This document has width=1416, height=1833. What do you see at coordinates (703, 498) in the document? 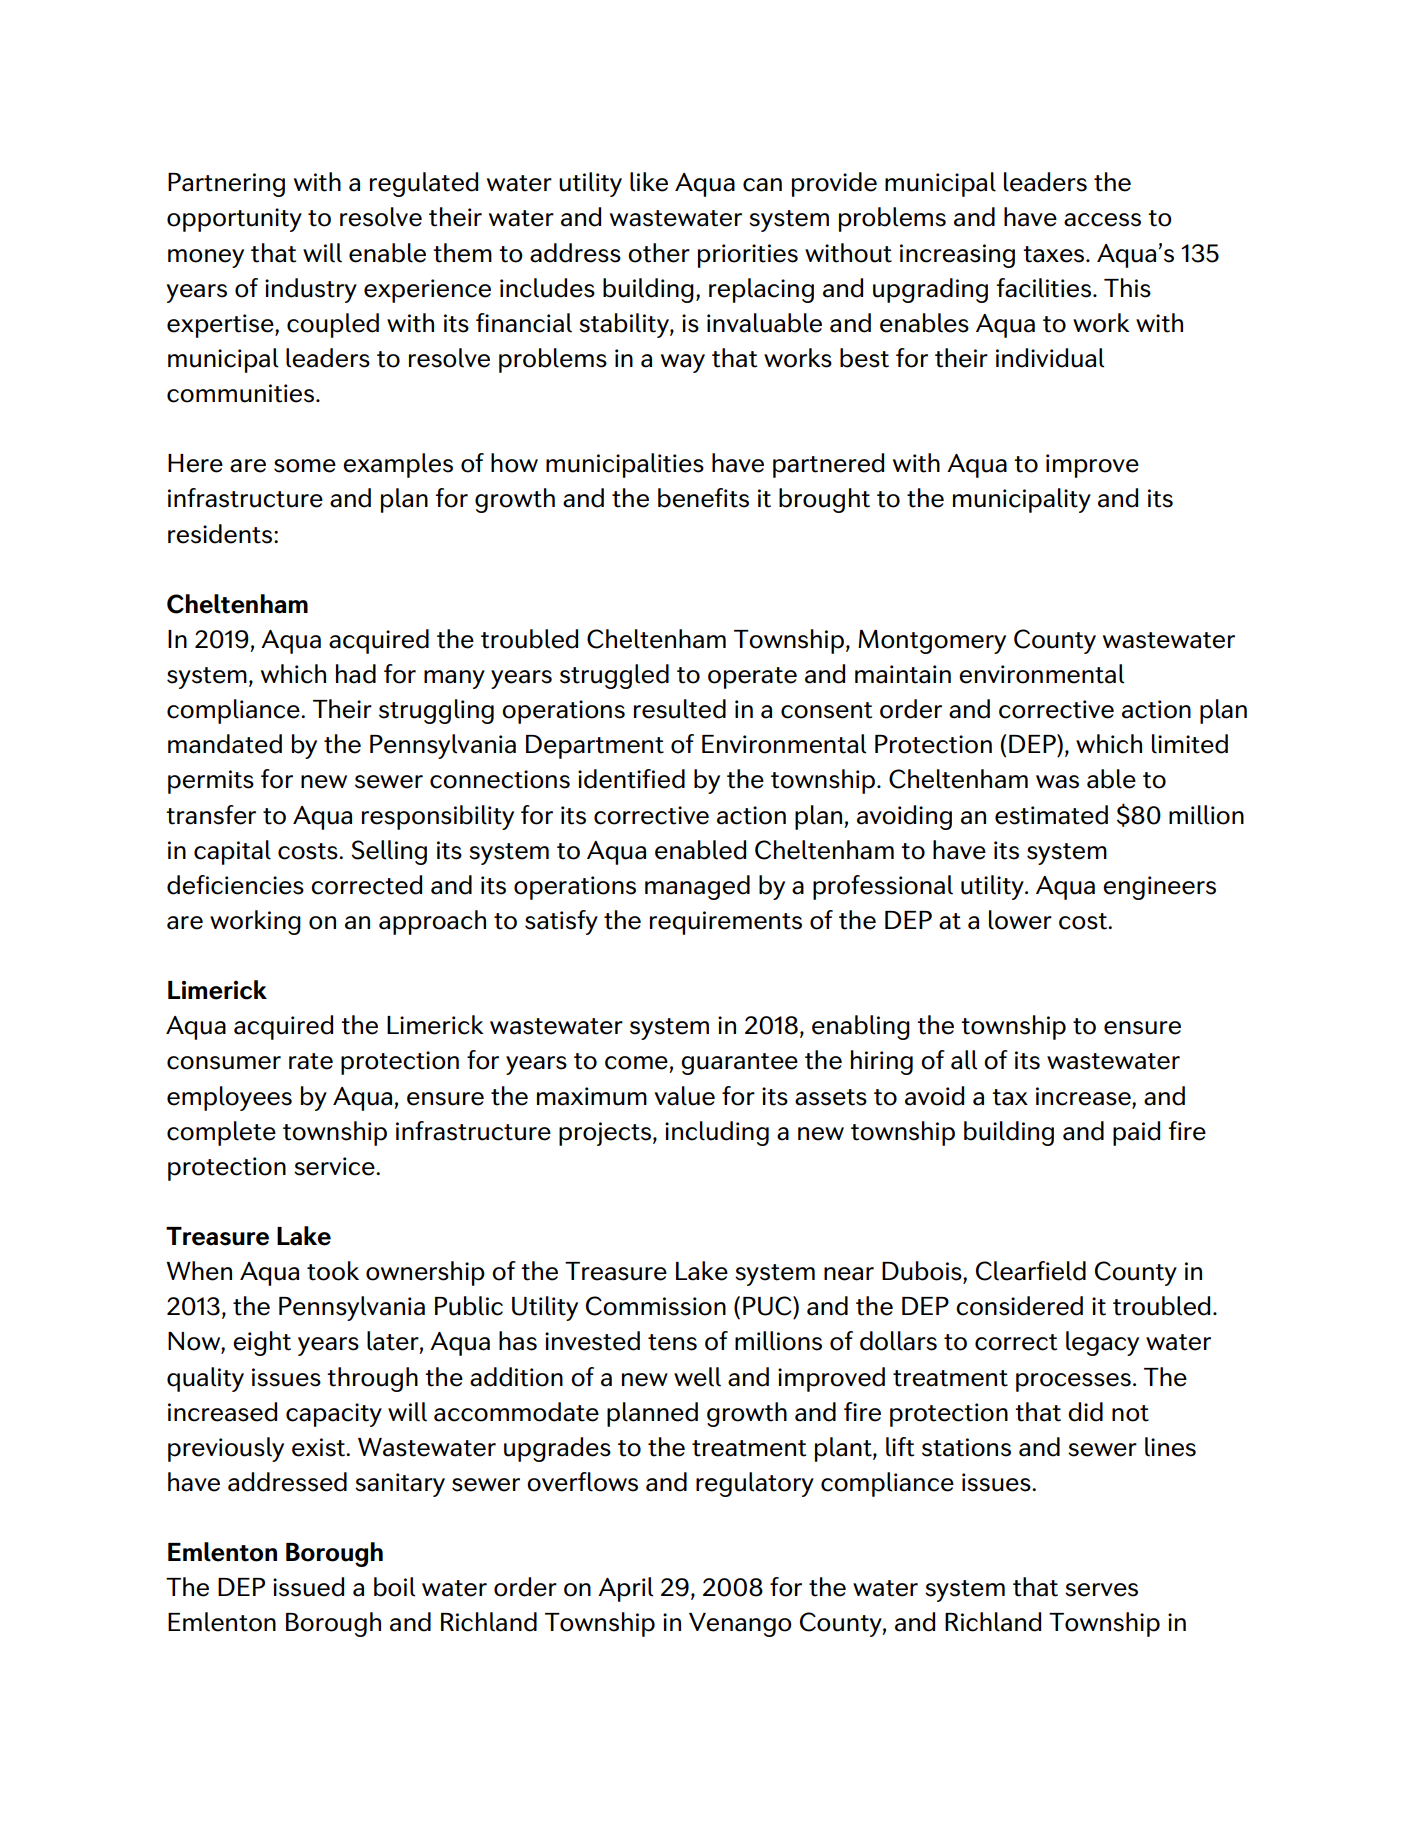
I see `benefits` at bounding box center [703, 498].
